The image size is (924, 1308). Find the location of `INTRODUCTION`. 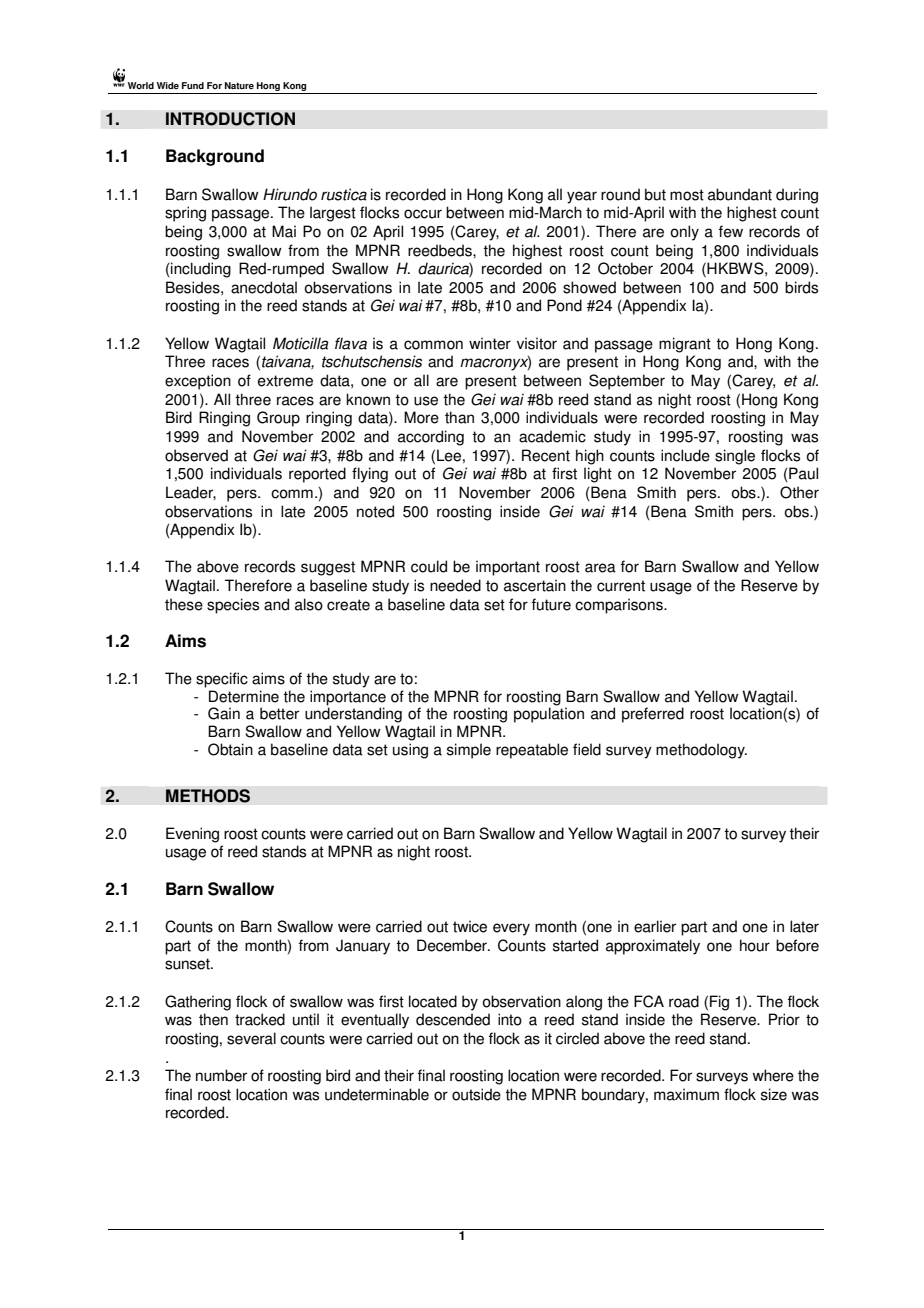

INTRODUCTION is located at coordinates (230, 119).
